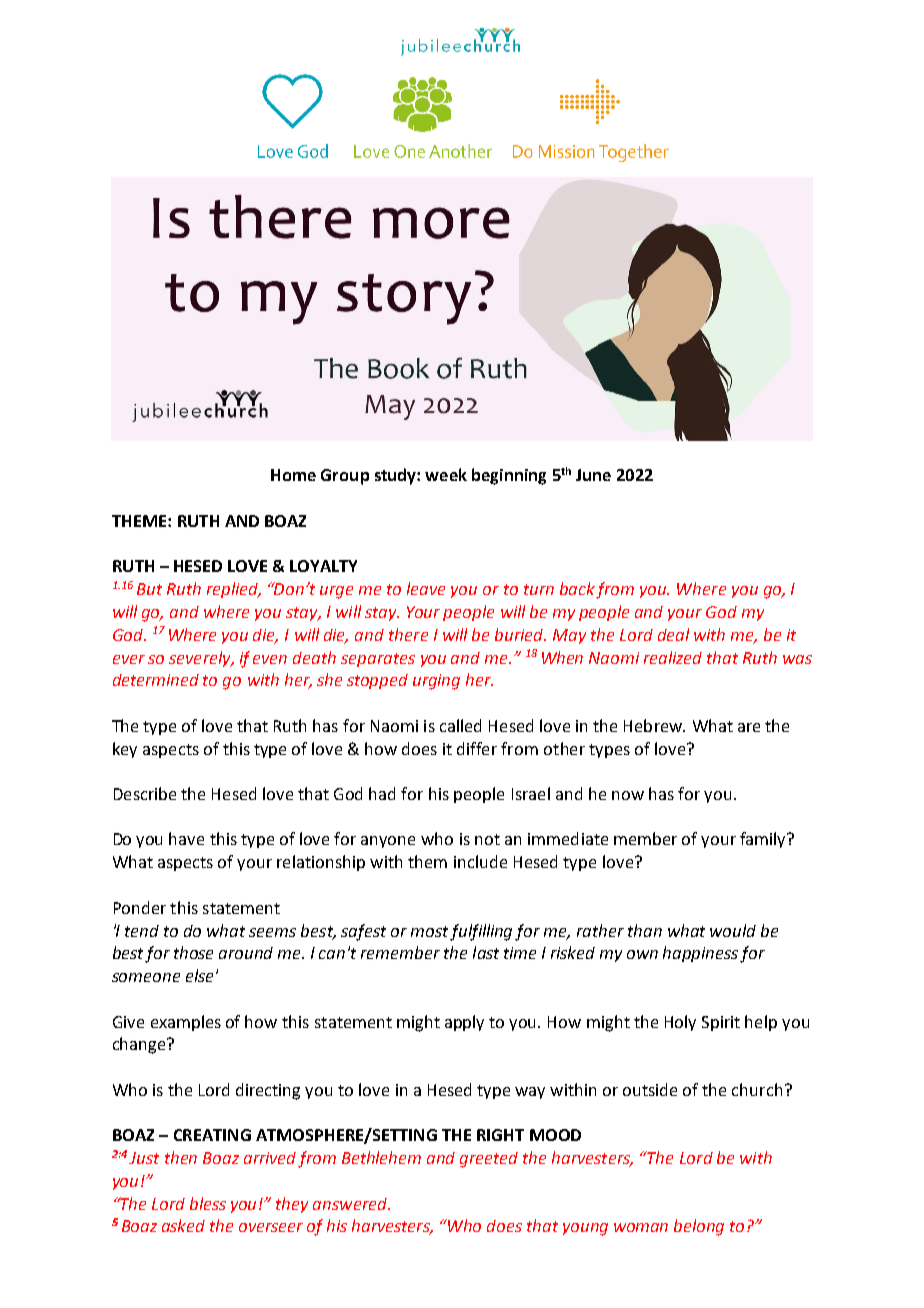 This screenshot has height=1308, width=924. Describe the element at coordinates (489, 1160) in the screenshot. I see `greeted` at that location.
